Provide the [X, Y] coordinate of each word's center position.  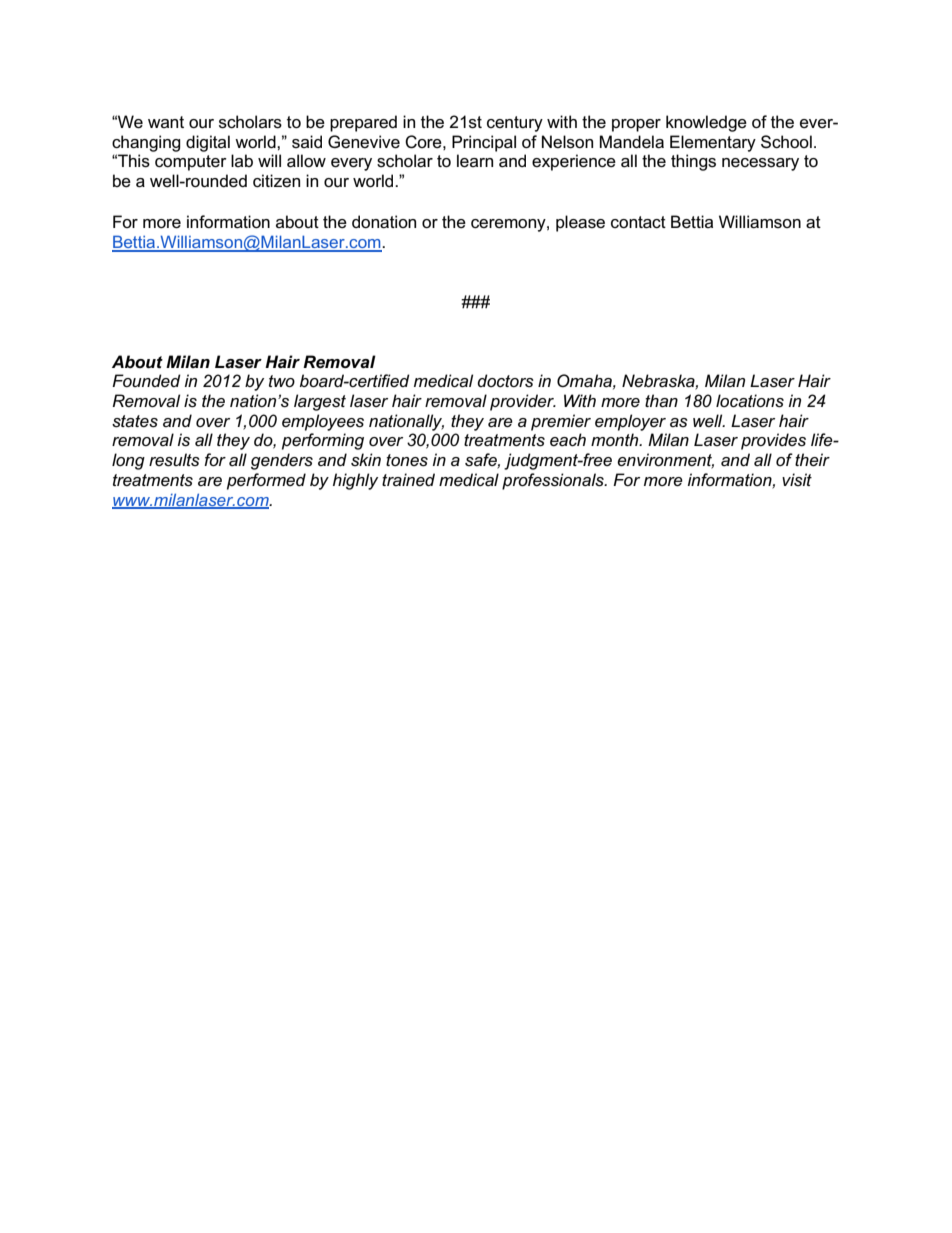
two [282, 381]
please [580, 223]
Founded [146, 380]
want [166, 122]
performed [266, 481]
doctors [505, 380]
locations [750, 401]
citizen [276, 181]
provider [523, 402]
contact [638, 222]
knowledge [706, 123]
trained [408, 479]
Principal [484, 143]
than [661, 401]
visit [797, 479]
